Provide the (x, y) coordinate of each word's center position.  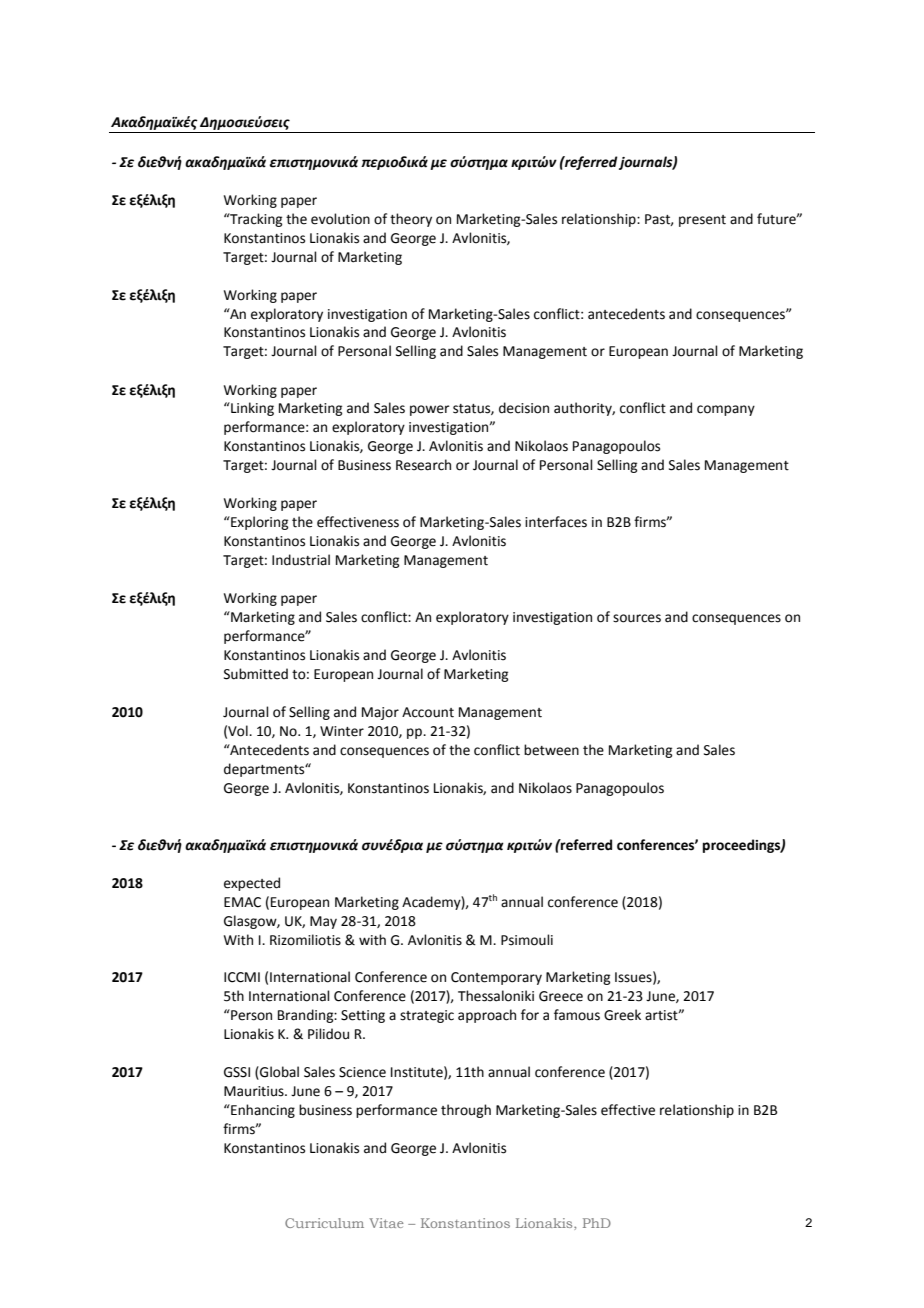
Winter (342, 731)
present (702, 221)
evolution (340, 219)
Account (428, 712)
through (466, 1111)
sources (637, 618)
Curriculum (324, 1223)
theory (411, 220)
